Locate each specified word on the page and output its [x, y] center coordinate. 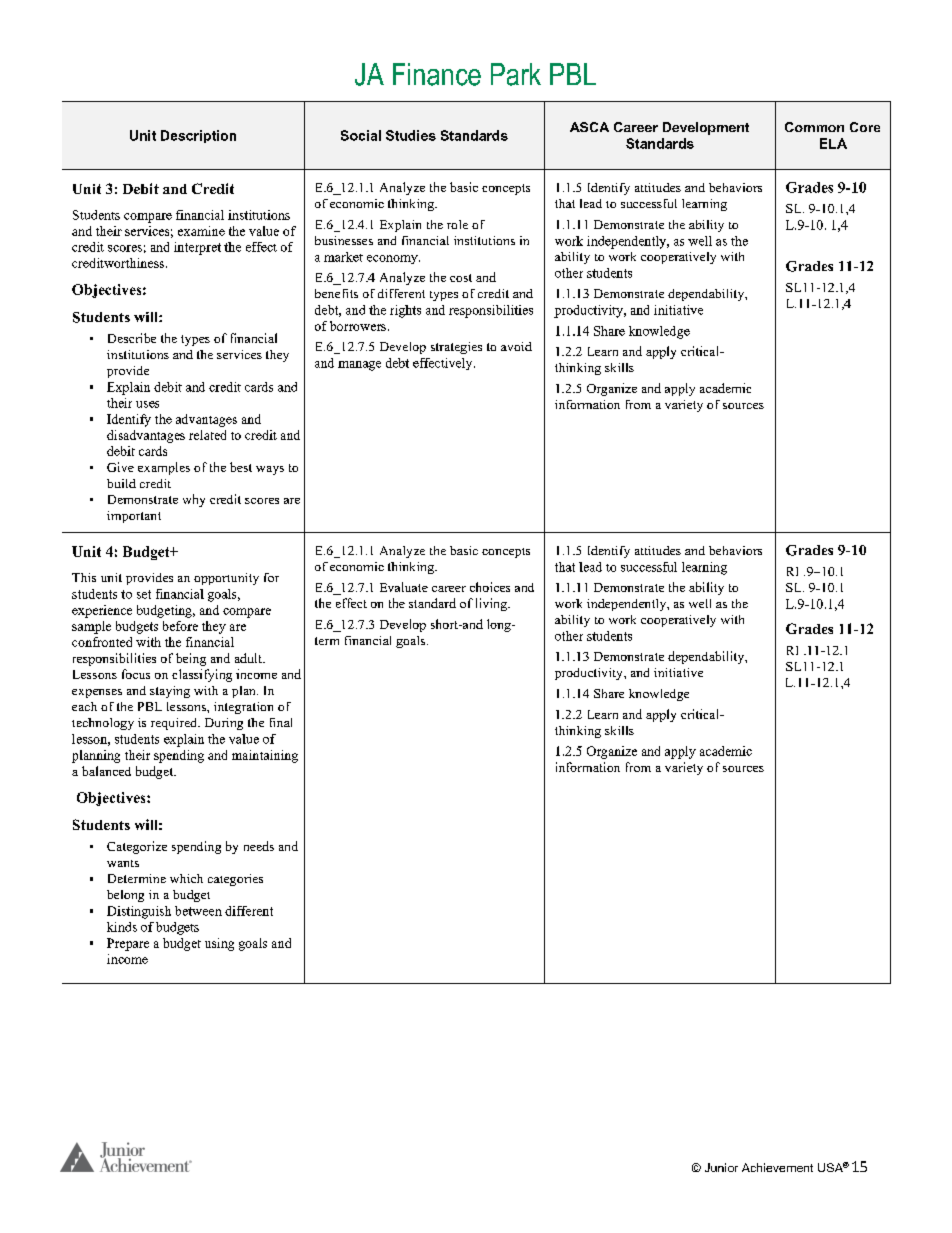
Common [814, 127]
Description [198, 136]
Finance [437, 74]
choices [490, 587]
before [180, 626]
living [492, 604]
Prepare [128, 944]
